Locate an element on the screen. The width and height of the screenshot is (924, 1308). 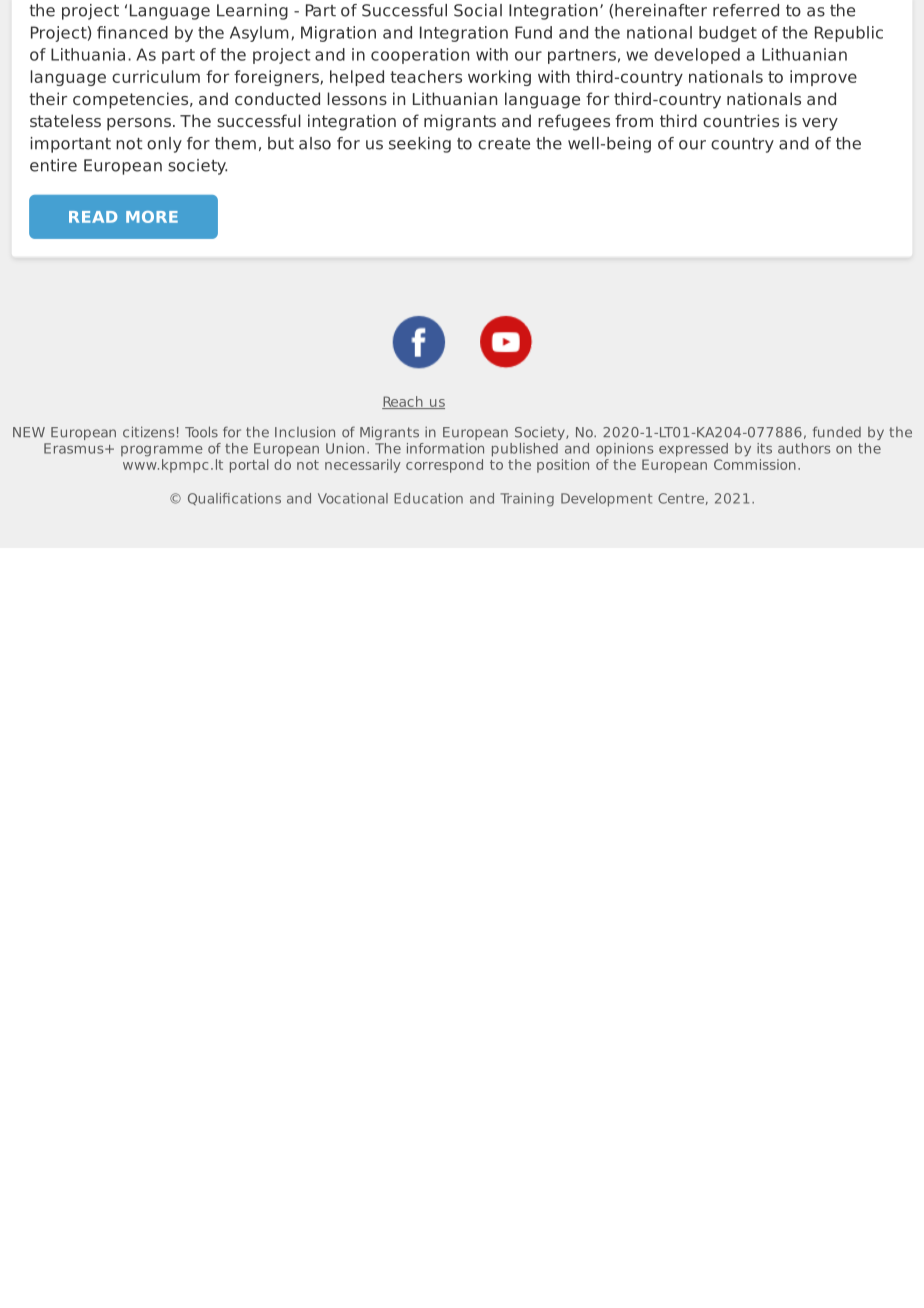
MORE is located at coordinates (152, 217).
